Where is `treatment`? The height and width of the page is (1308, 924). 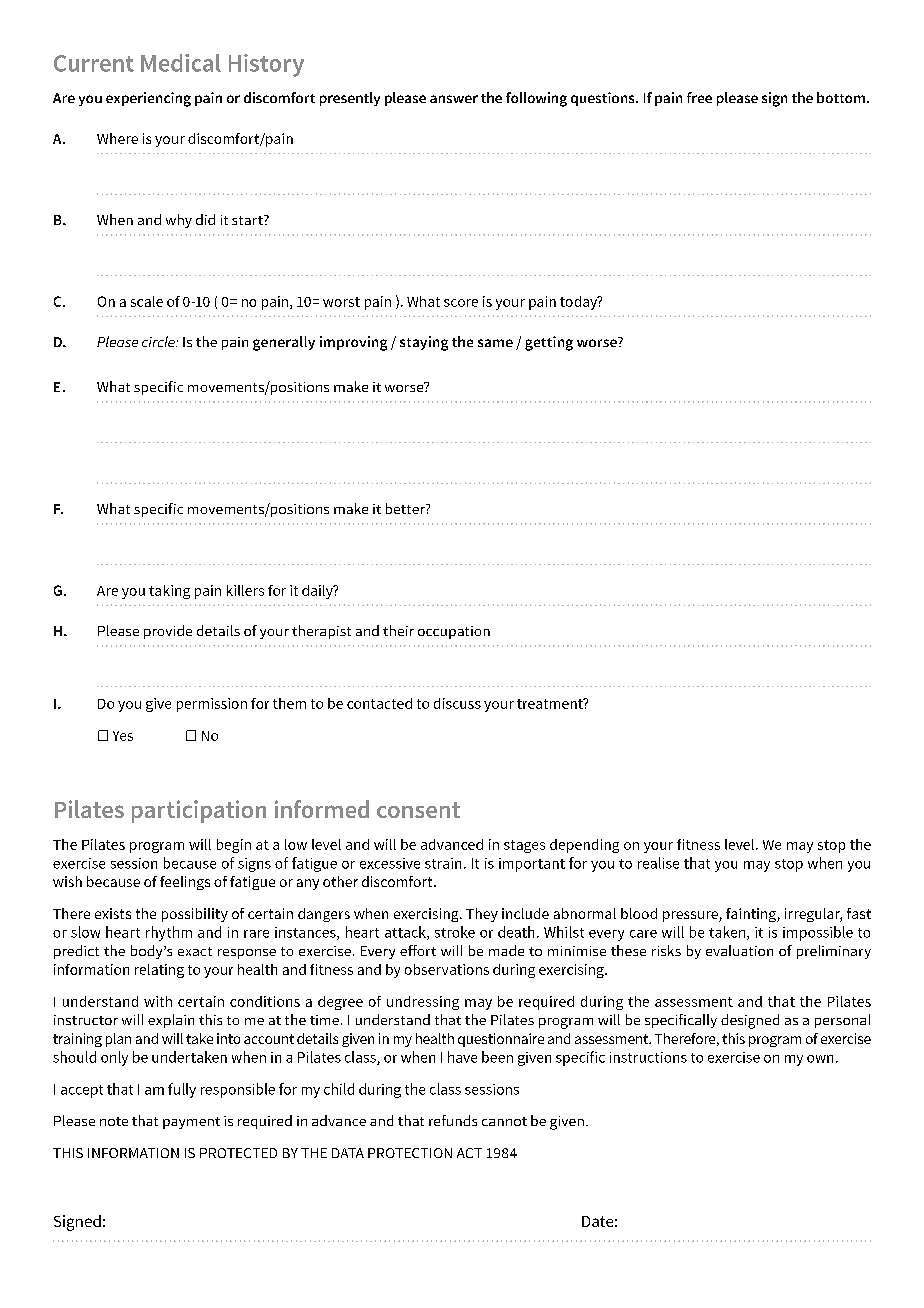
treatment is located at coordinates (551, 703).
